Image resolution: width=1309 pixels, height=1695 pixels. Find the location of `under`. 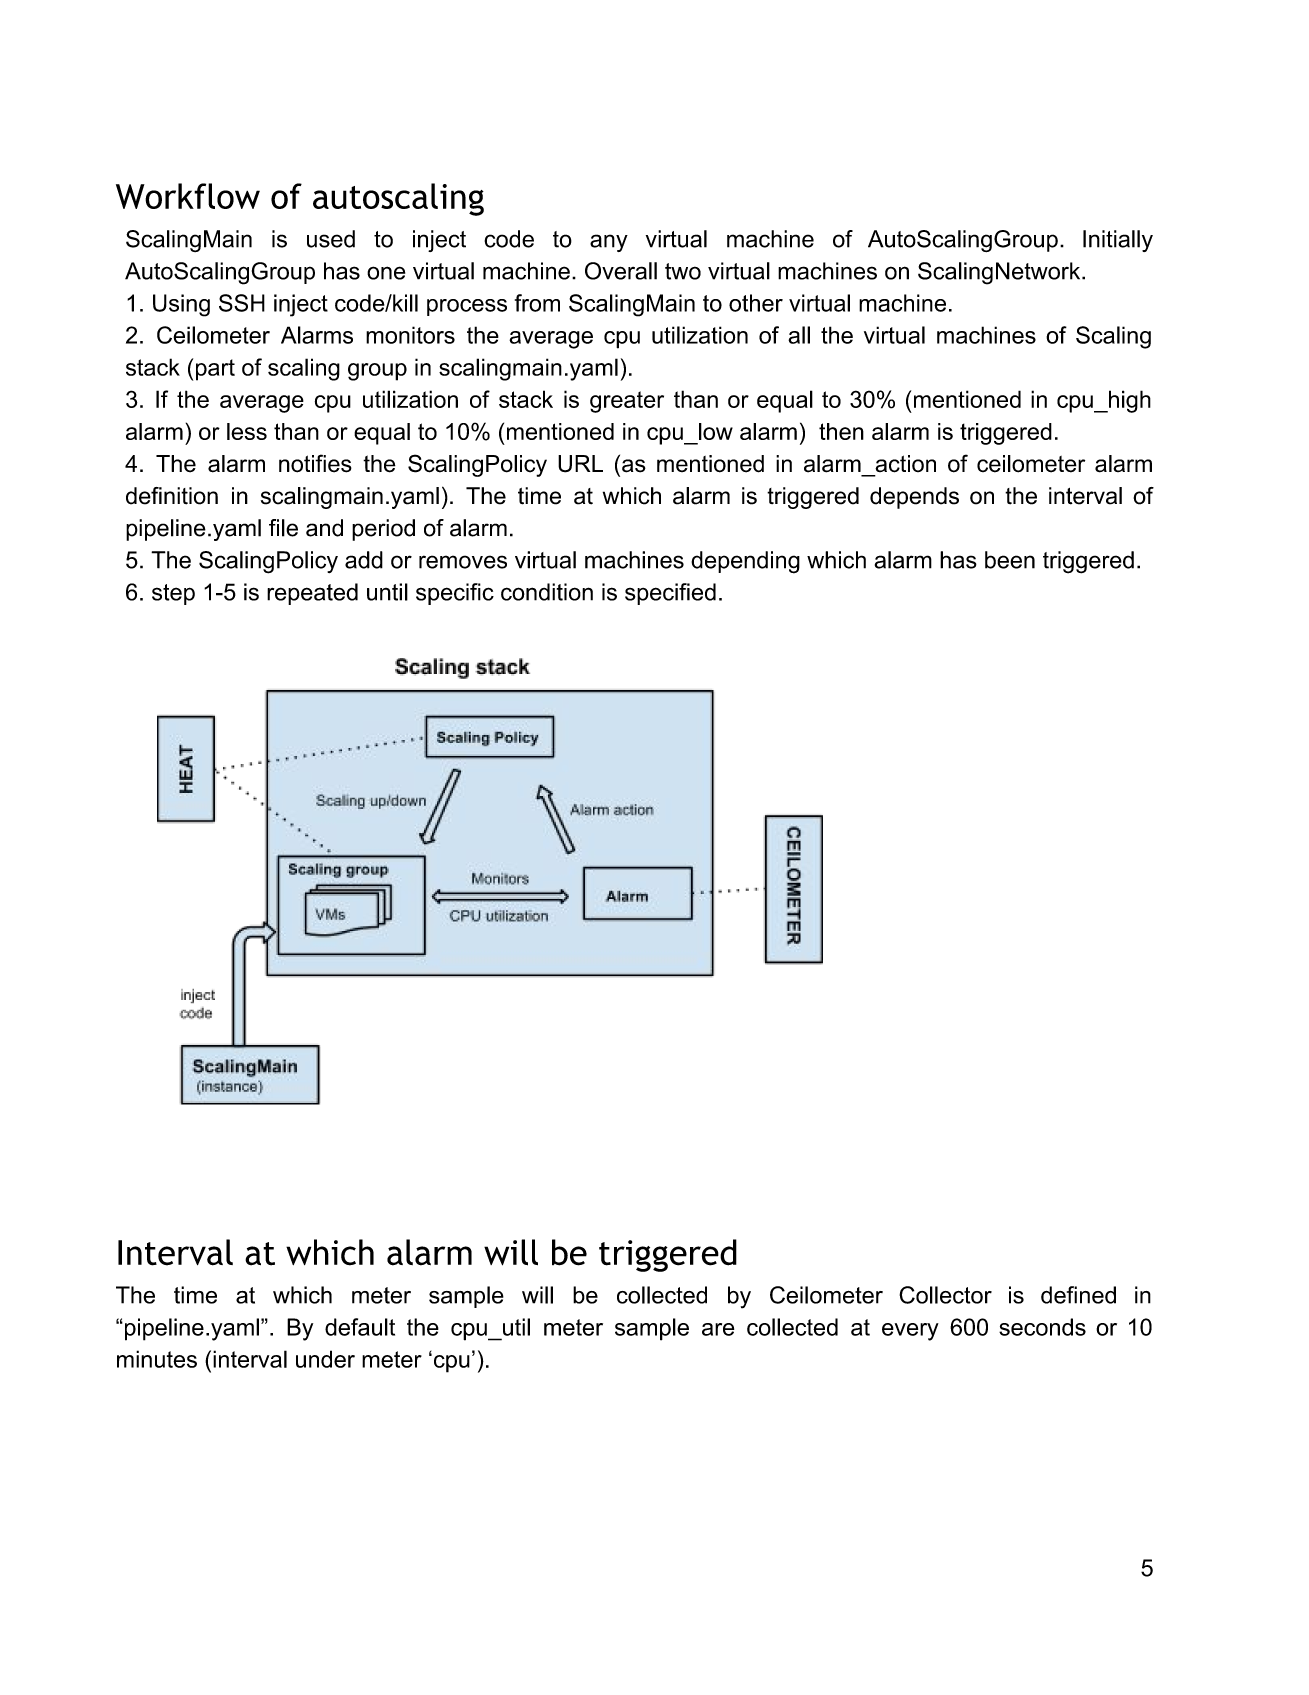

under is located at coordinates (325, 1359).
